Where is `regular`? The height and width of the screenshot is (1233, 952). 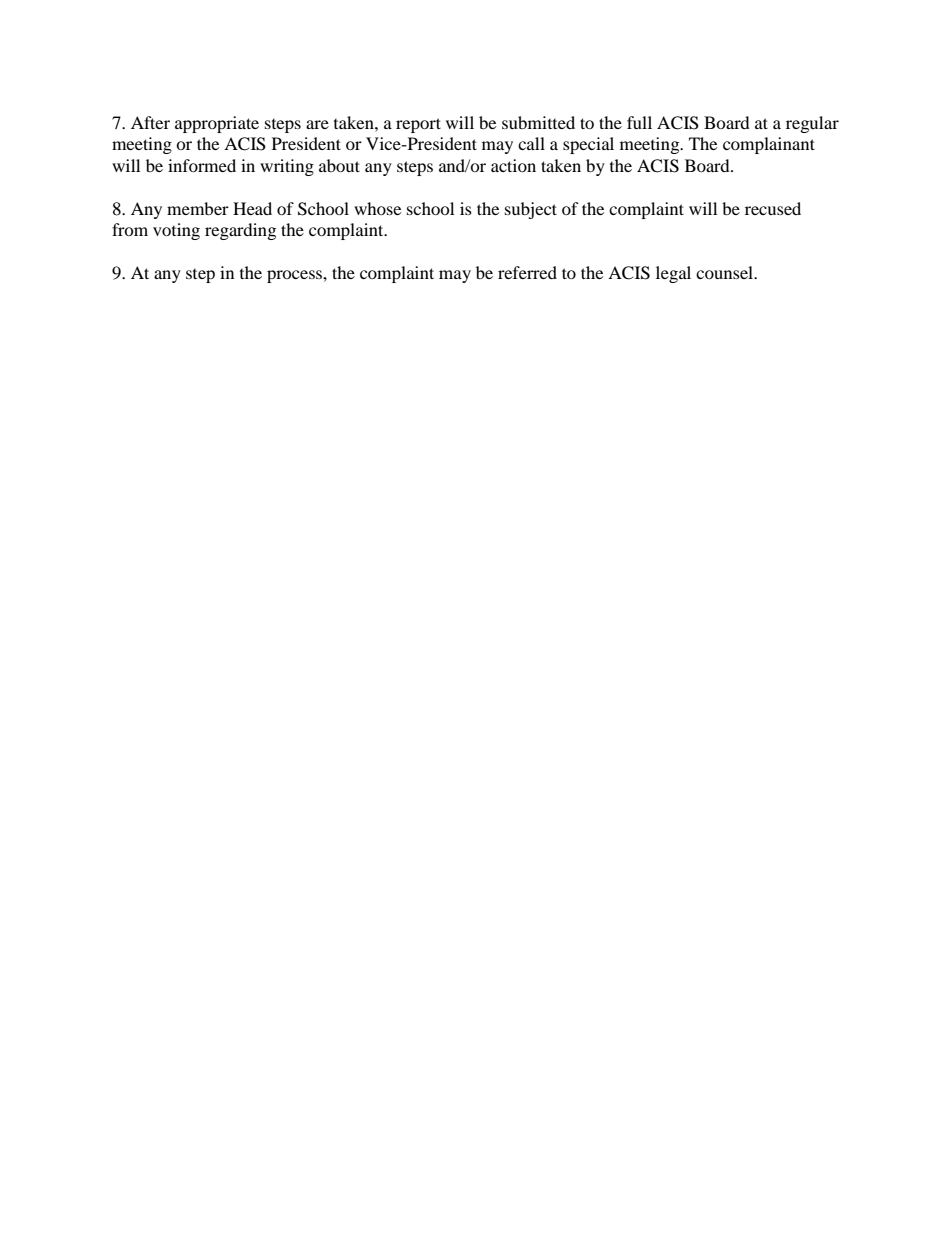 regular is located at coordinates (812, 124).
